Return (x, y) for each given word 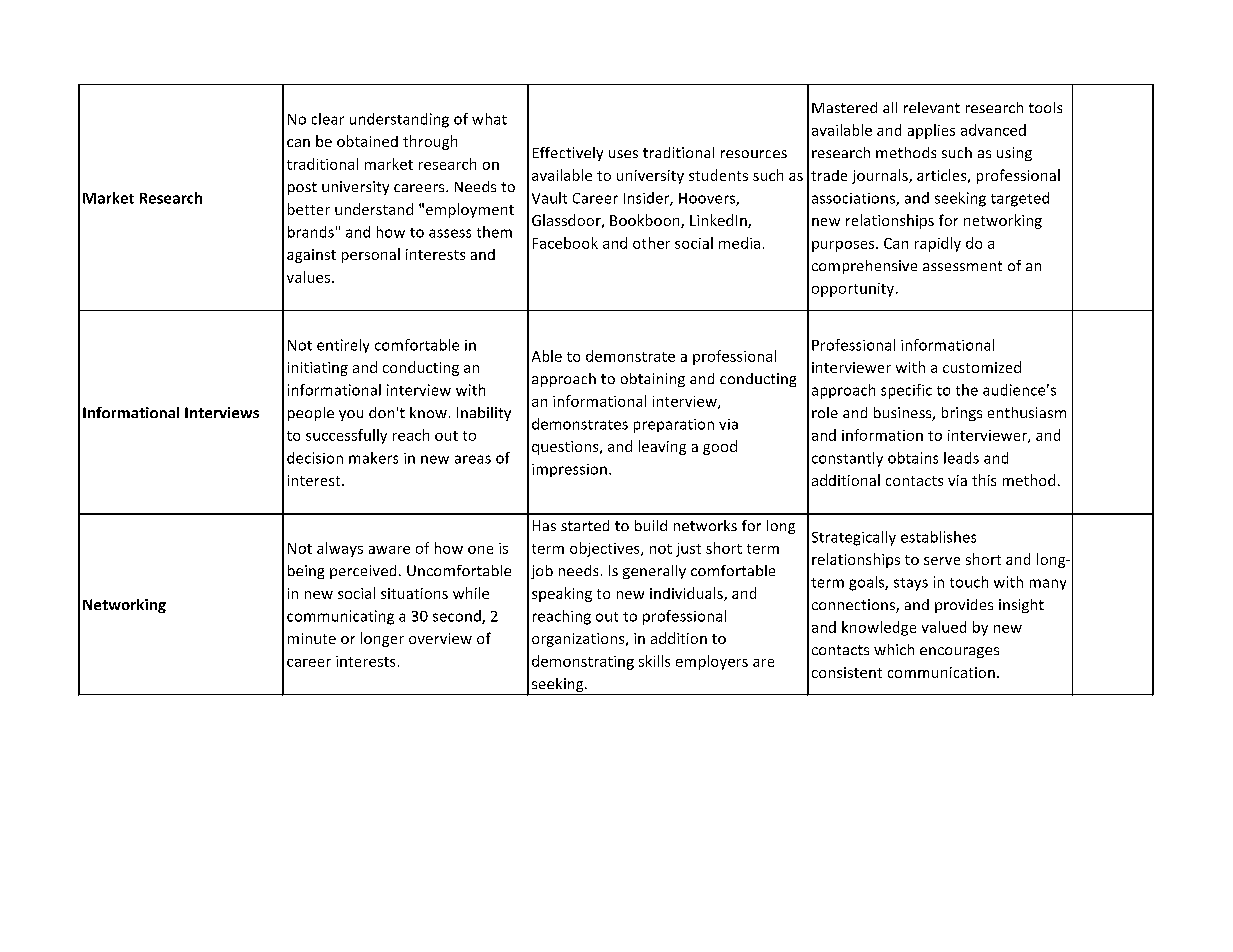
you (351, 415)
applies (931, 131)
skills (654, 661)
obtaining (653, 380)
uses (623, 154)
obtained (367, 141)
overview (440, 638)
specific (906, 391)
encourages (959, 652)
